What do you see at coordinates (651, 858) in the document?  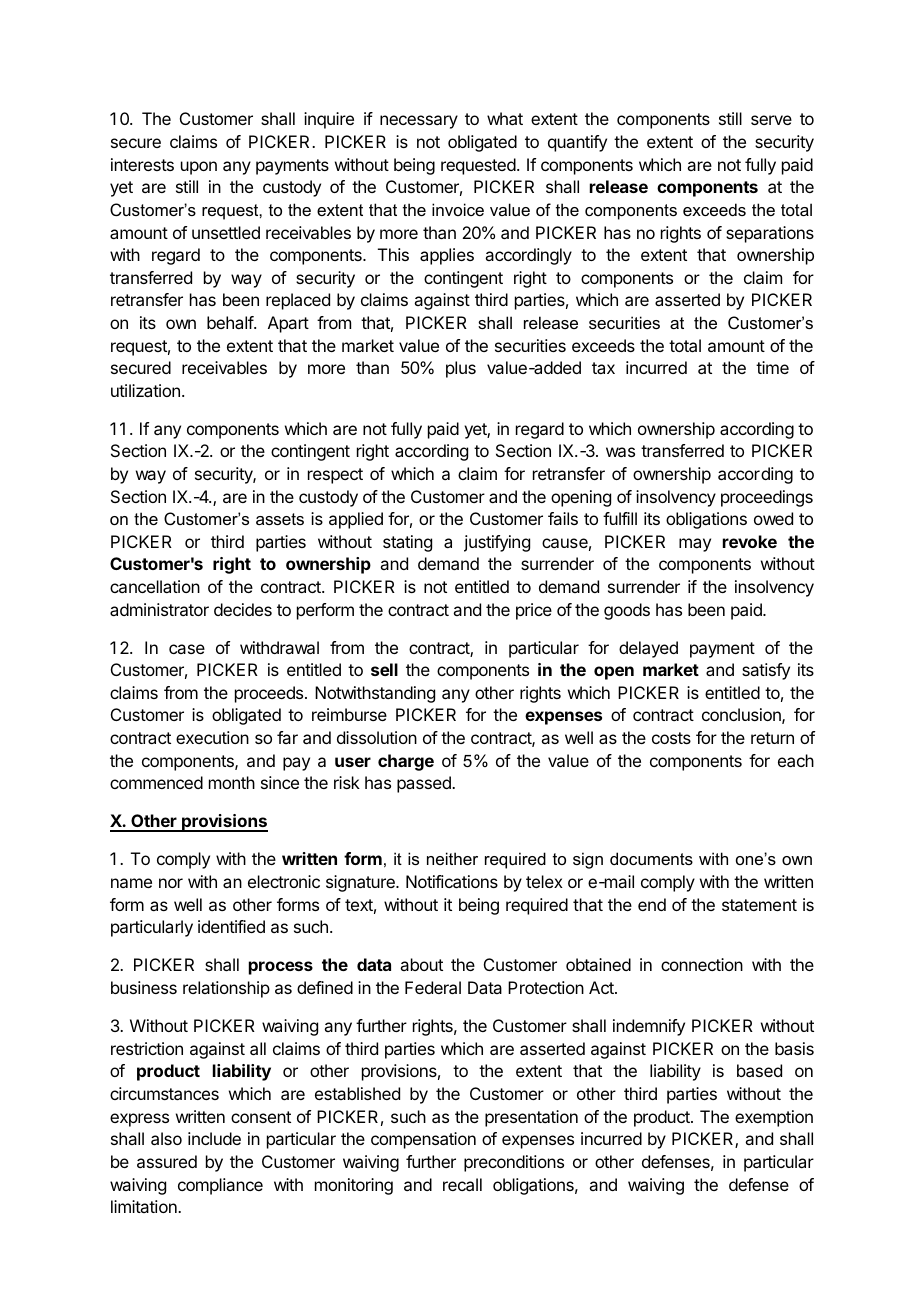 I see `documents` at bounding box center [651, 858].
